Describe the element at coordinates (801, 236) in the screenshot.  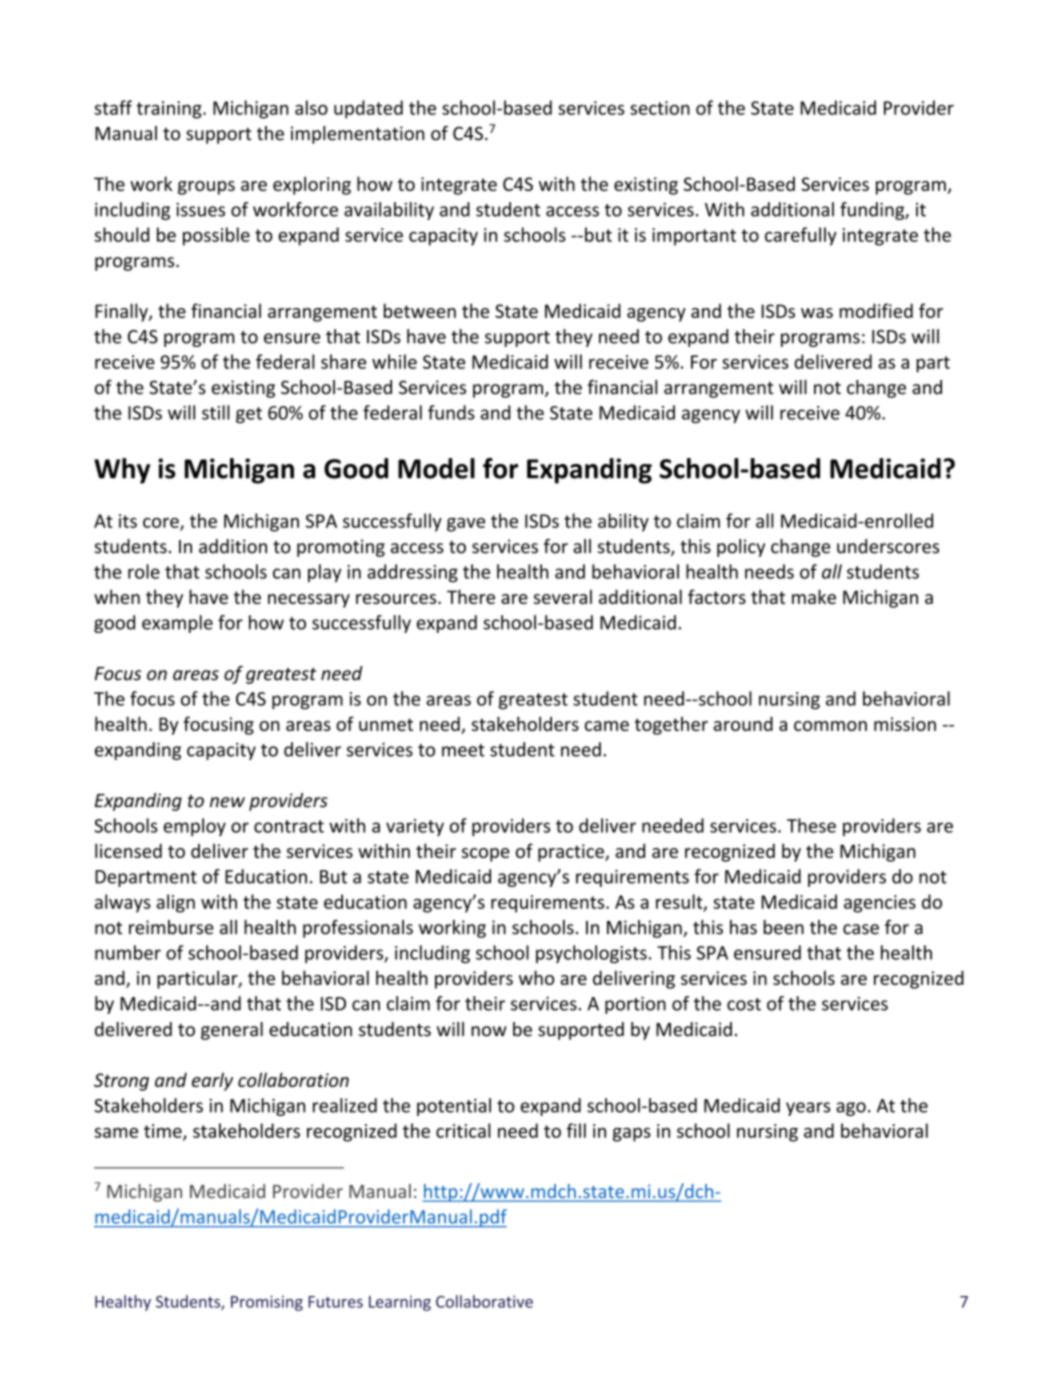
I see `carefully` at that location.
